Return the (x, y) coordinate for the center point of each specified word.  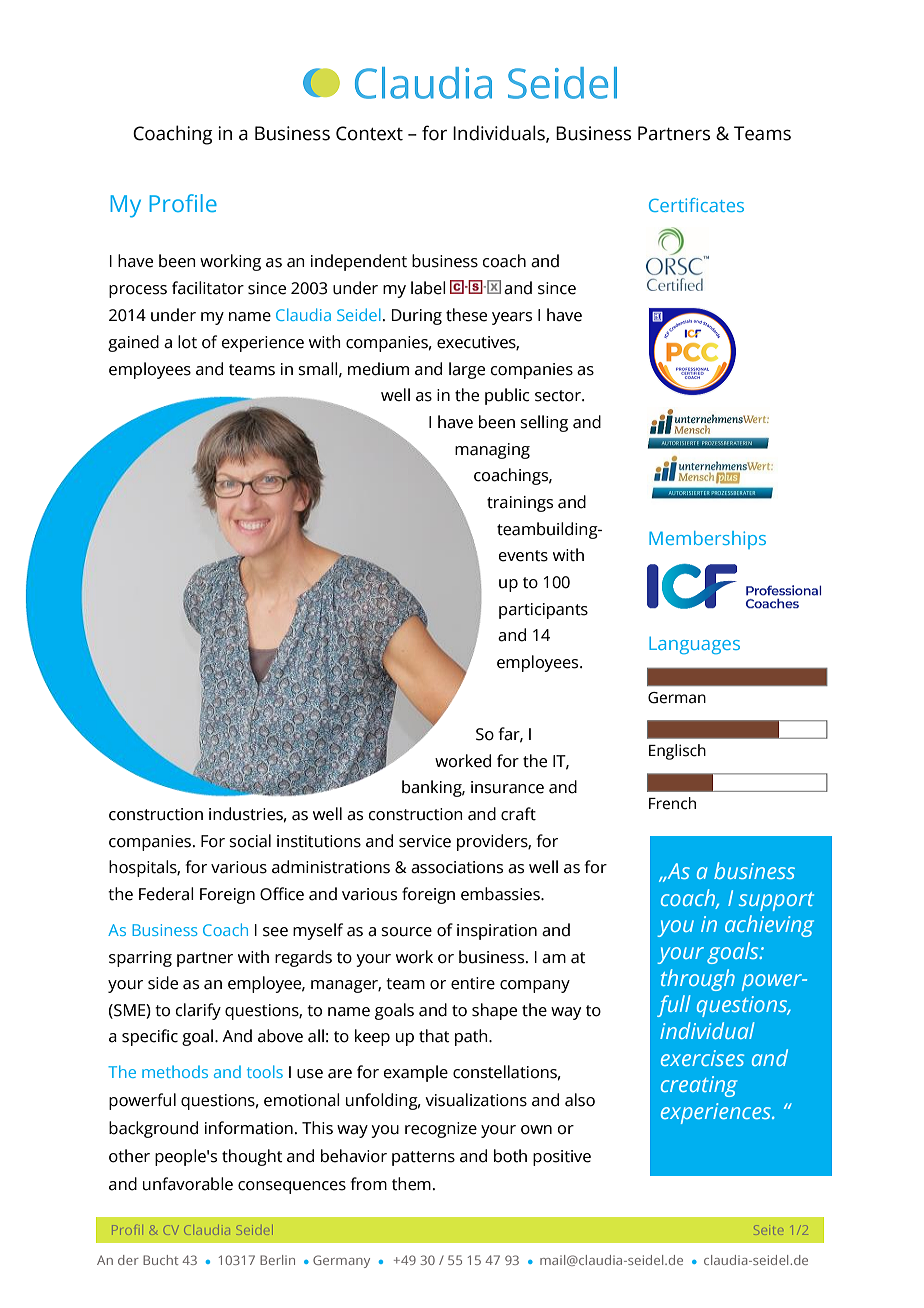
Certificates (696, 205)
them (411, 1184)
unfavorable (188, 1184)
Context (369, 133)
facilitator (208, 288)
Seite (768, 1230)
